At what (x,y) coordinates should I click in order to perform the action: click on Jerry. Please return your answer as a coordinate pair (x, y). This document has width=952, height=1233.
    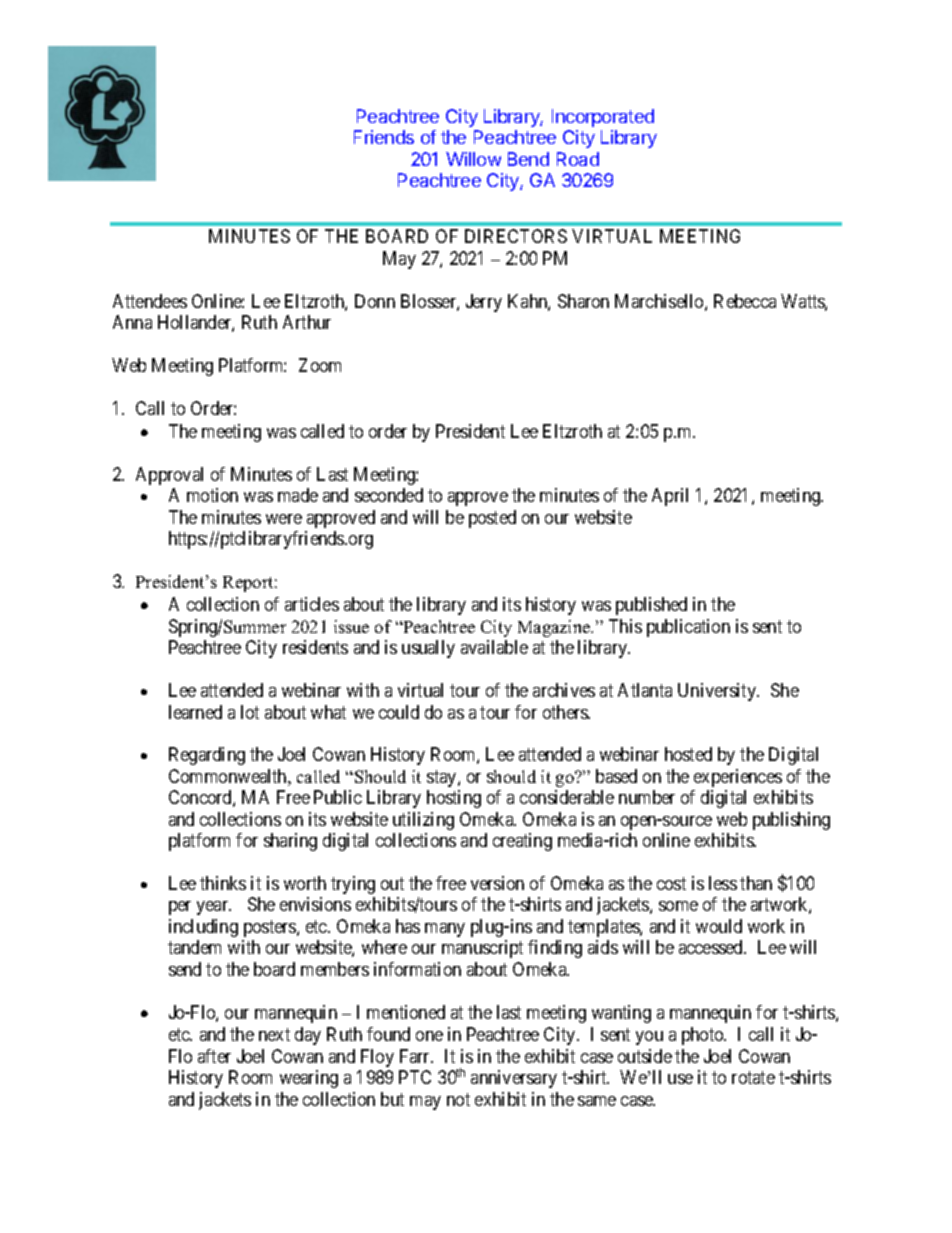
    Looking at the image, I should click on (484, 303).
